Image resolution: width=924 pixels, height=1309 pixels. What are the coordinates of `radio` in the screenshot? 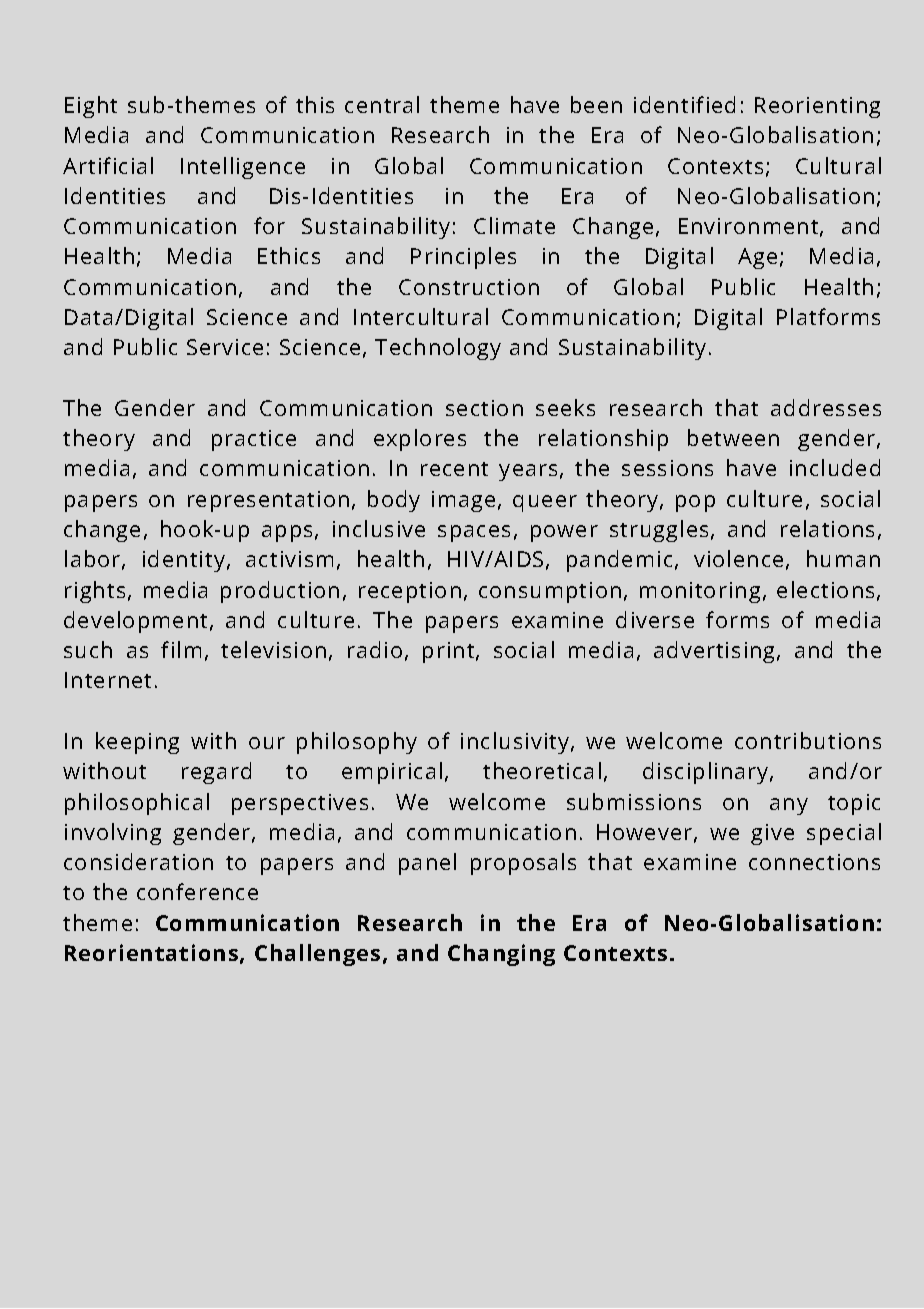 It's located at (375, 649).
